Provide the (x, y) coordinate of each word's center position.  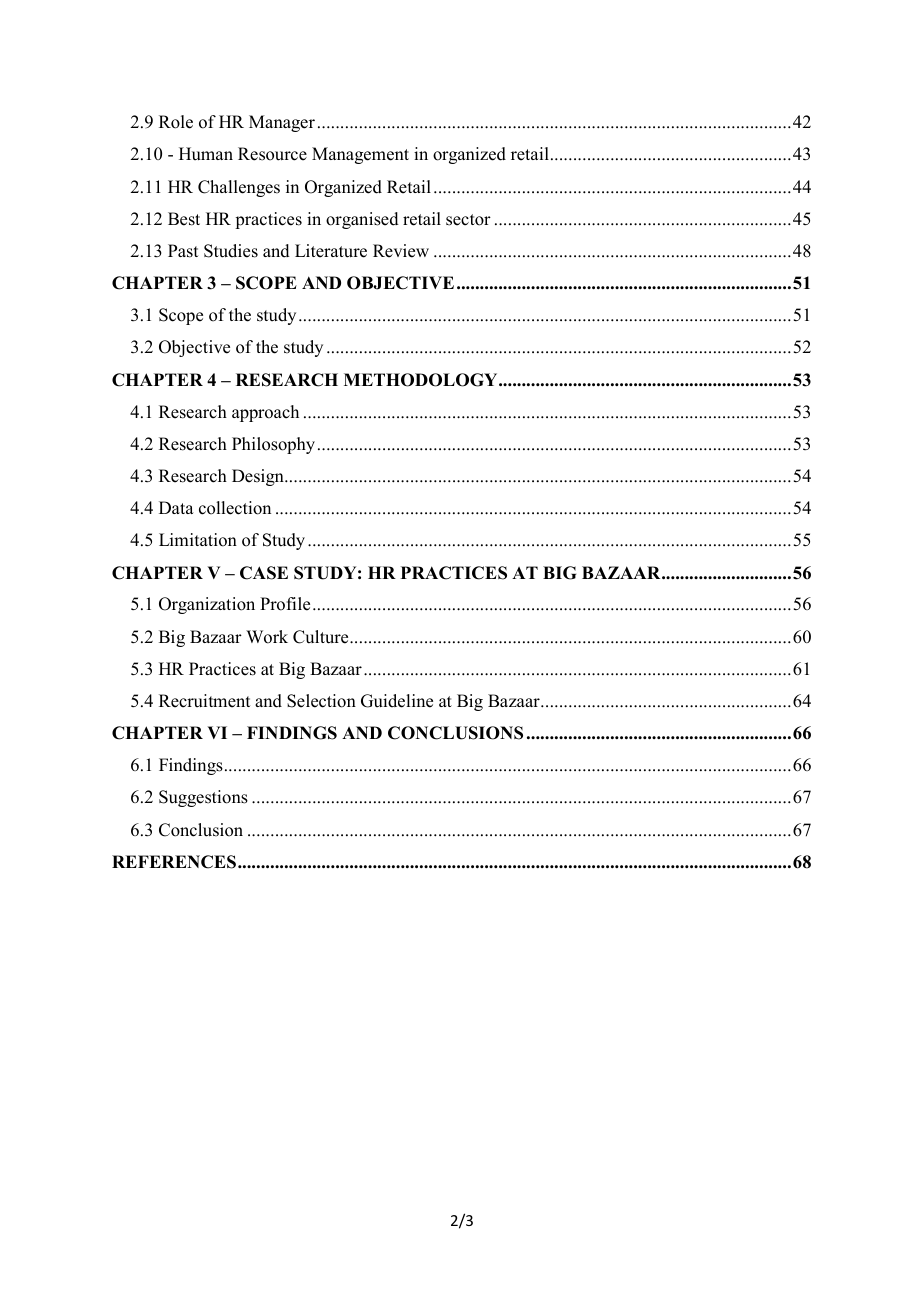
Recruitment (204, 701)
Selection (321, 701)
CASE (264, 573)
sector (468, 220)
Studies (231, 251)
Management (360, 155)
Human (206, 154)
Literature (331, 251)
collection (235, 508)
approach (265, 413)
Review (401, 251)
